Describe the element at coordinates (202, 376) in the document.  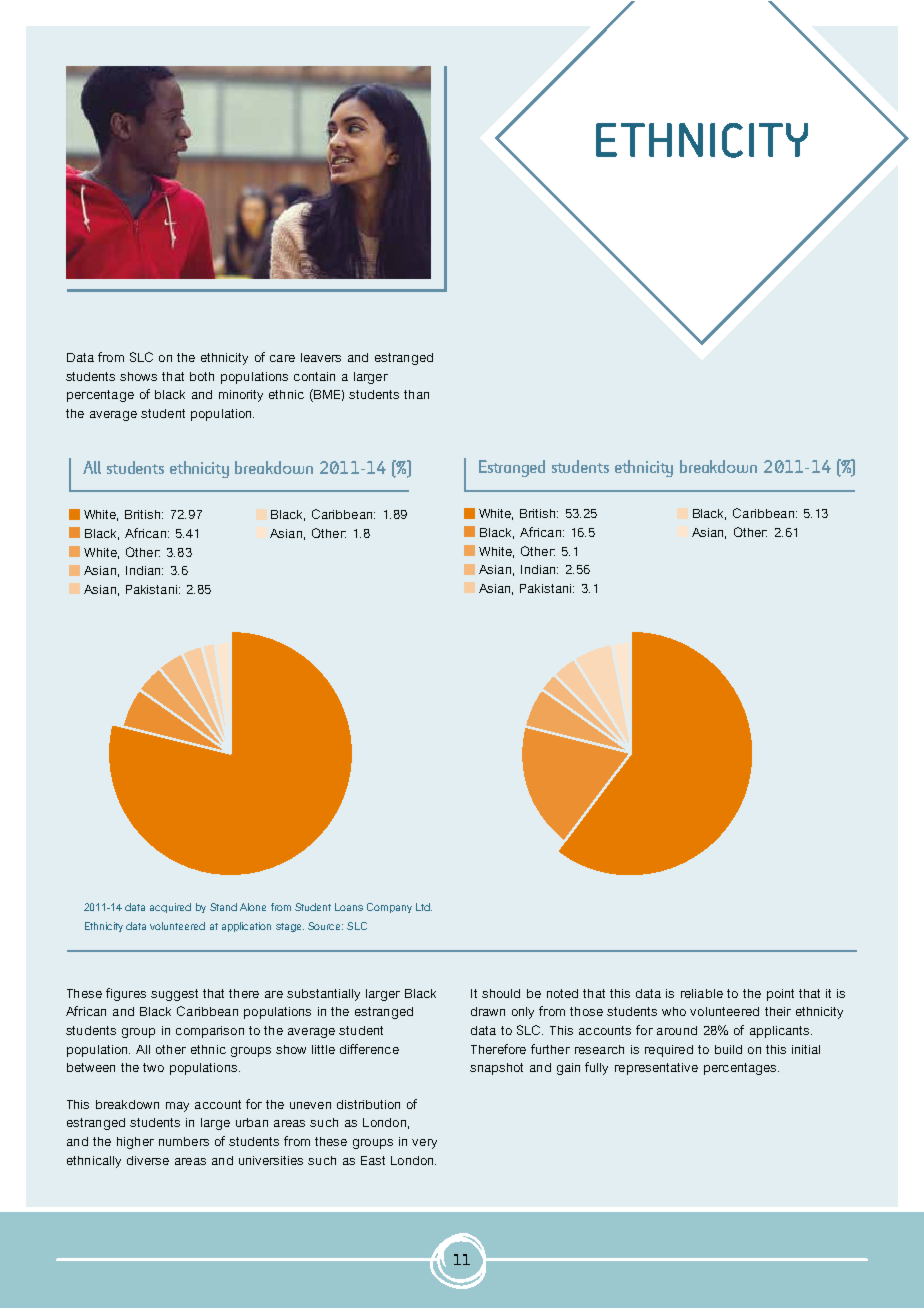
I see `both` at that location.
